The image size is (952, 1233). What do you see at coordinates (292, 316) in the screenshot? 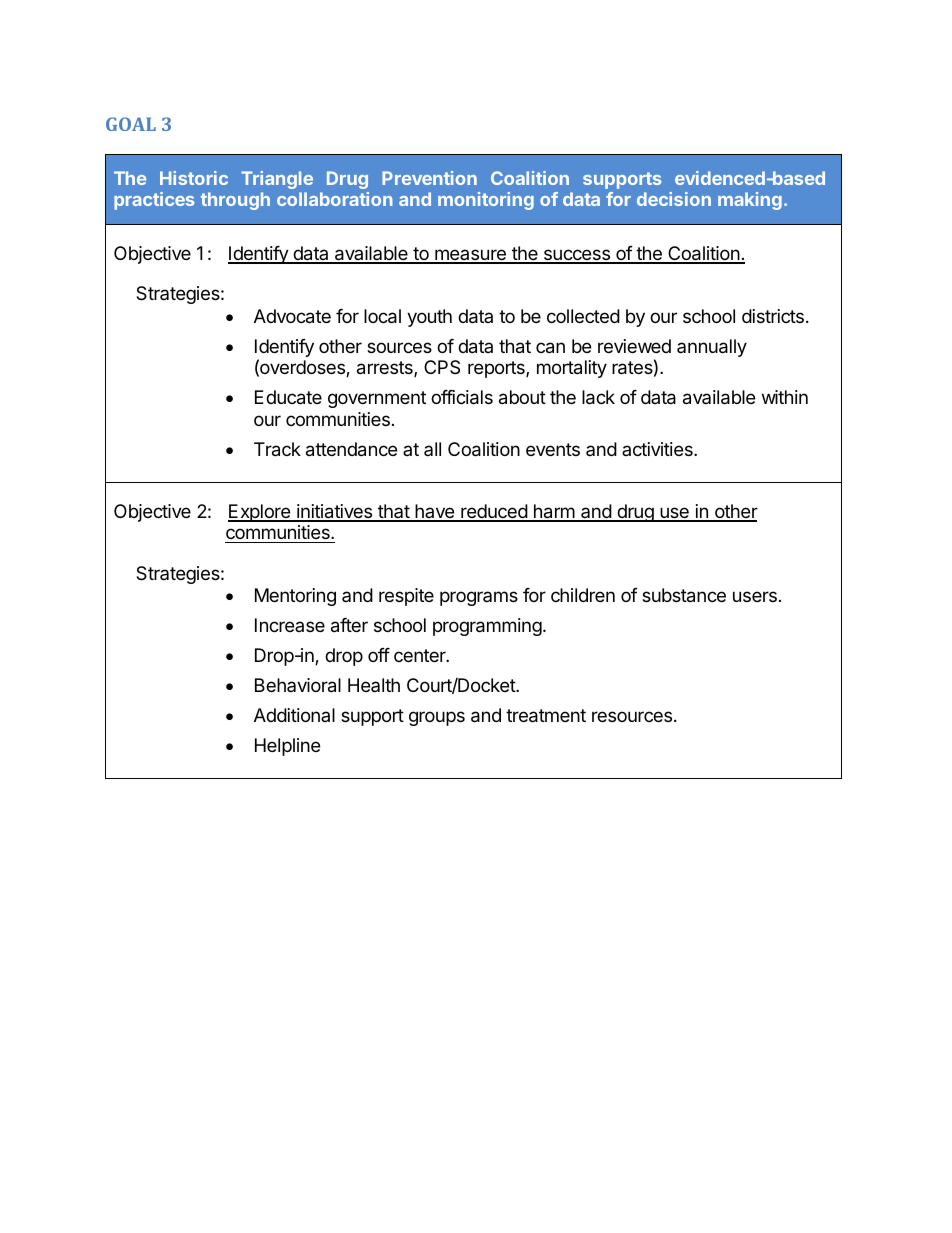
I see `Advocate` at bounding box center [292, 316].
